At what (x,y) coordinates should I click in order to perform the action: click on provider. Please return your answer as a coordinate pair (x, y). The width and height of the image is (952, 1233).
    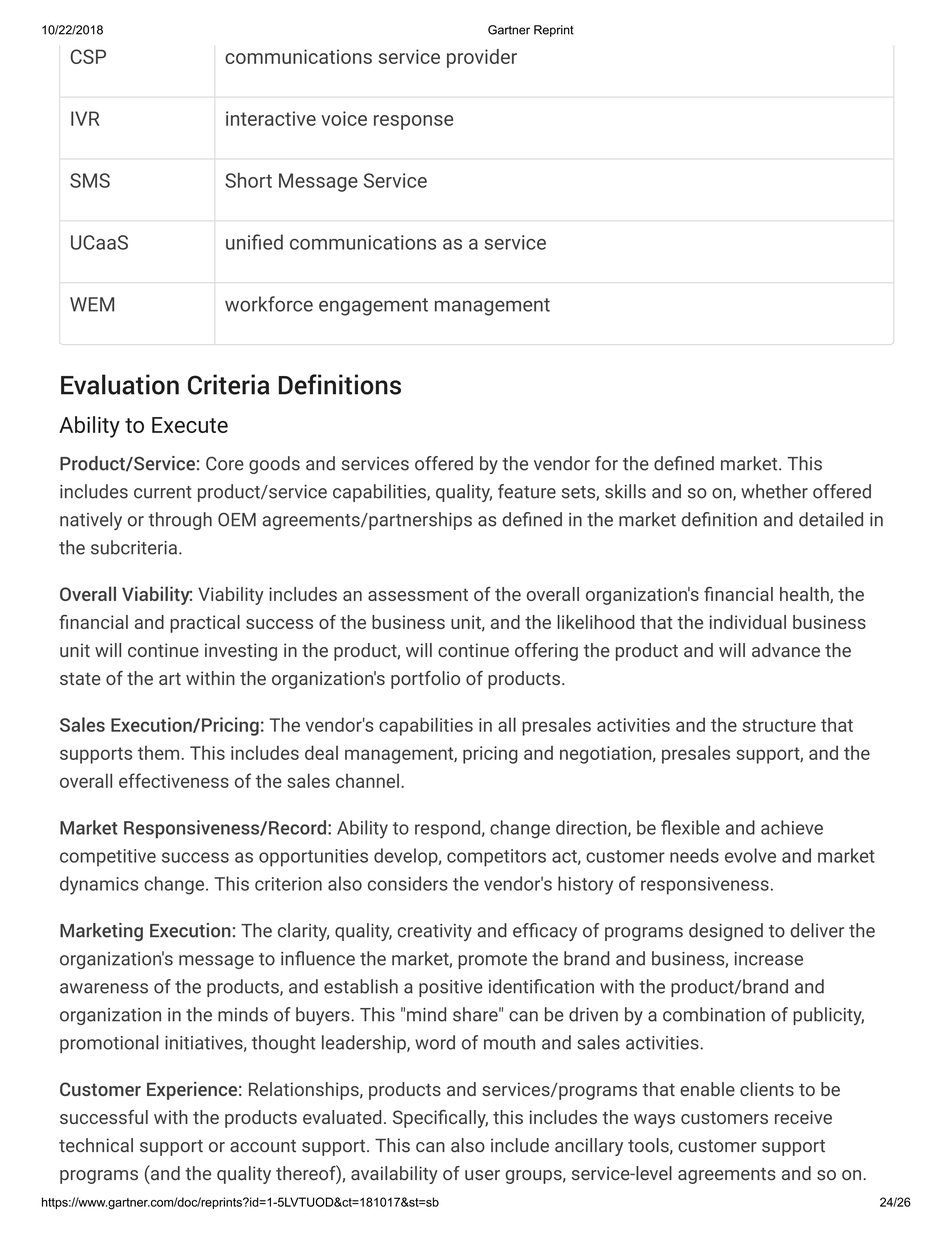
    Looking at the image, I should click on (482, 58).
